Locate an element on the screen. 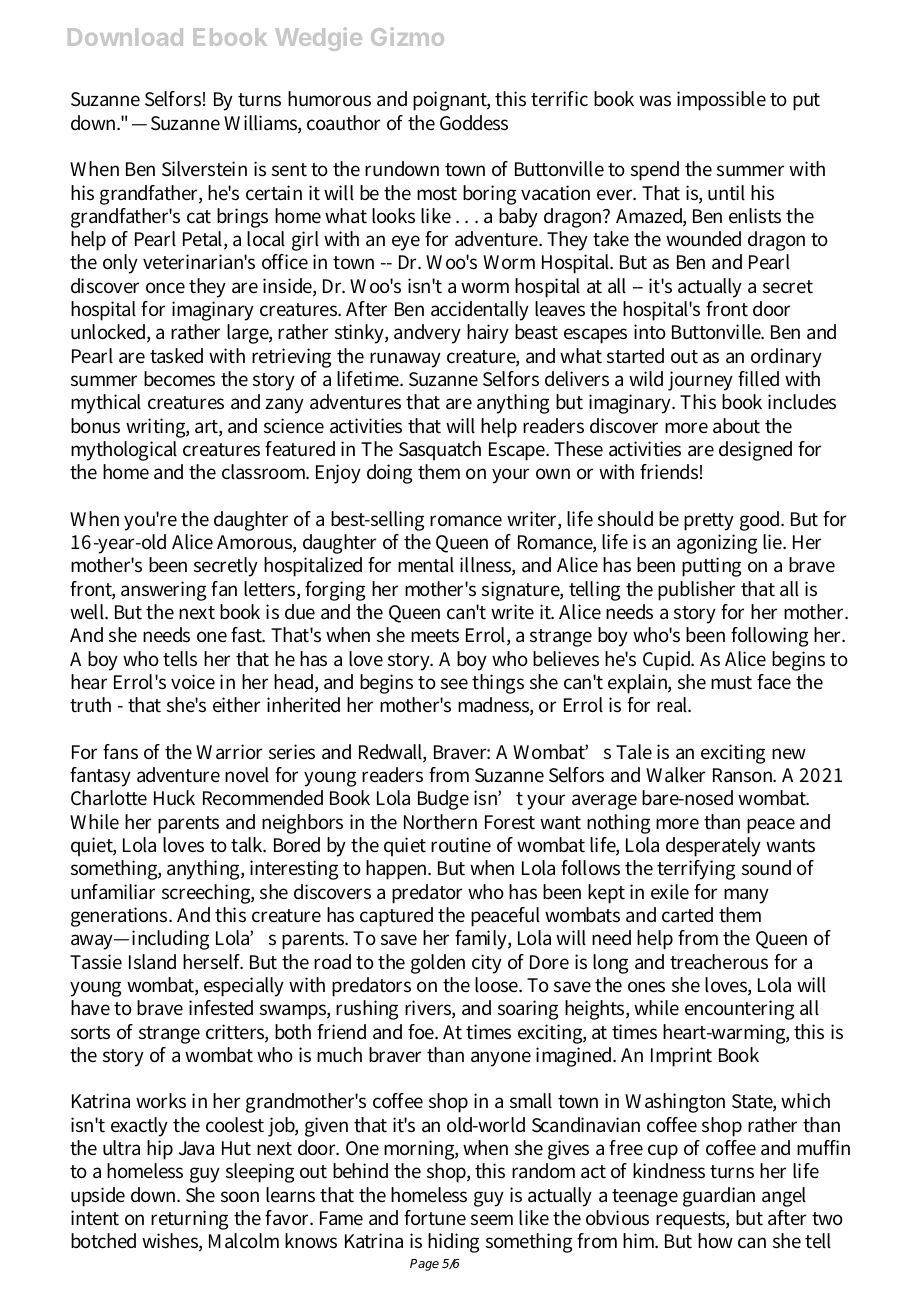 This screenshot has width=924, height=1308. Huck is located at coordinates (174, 798).
